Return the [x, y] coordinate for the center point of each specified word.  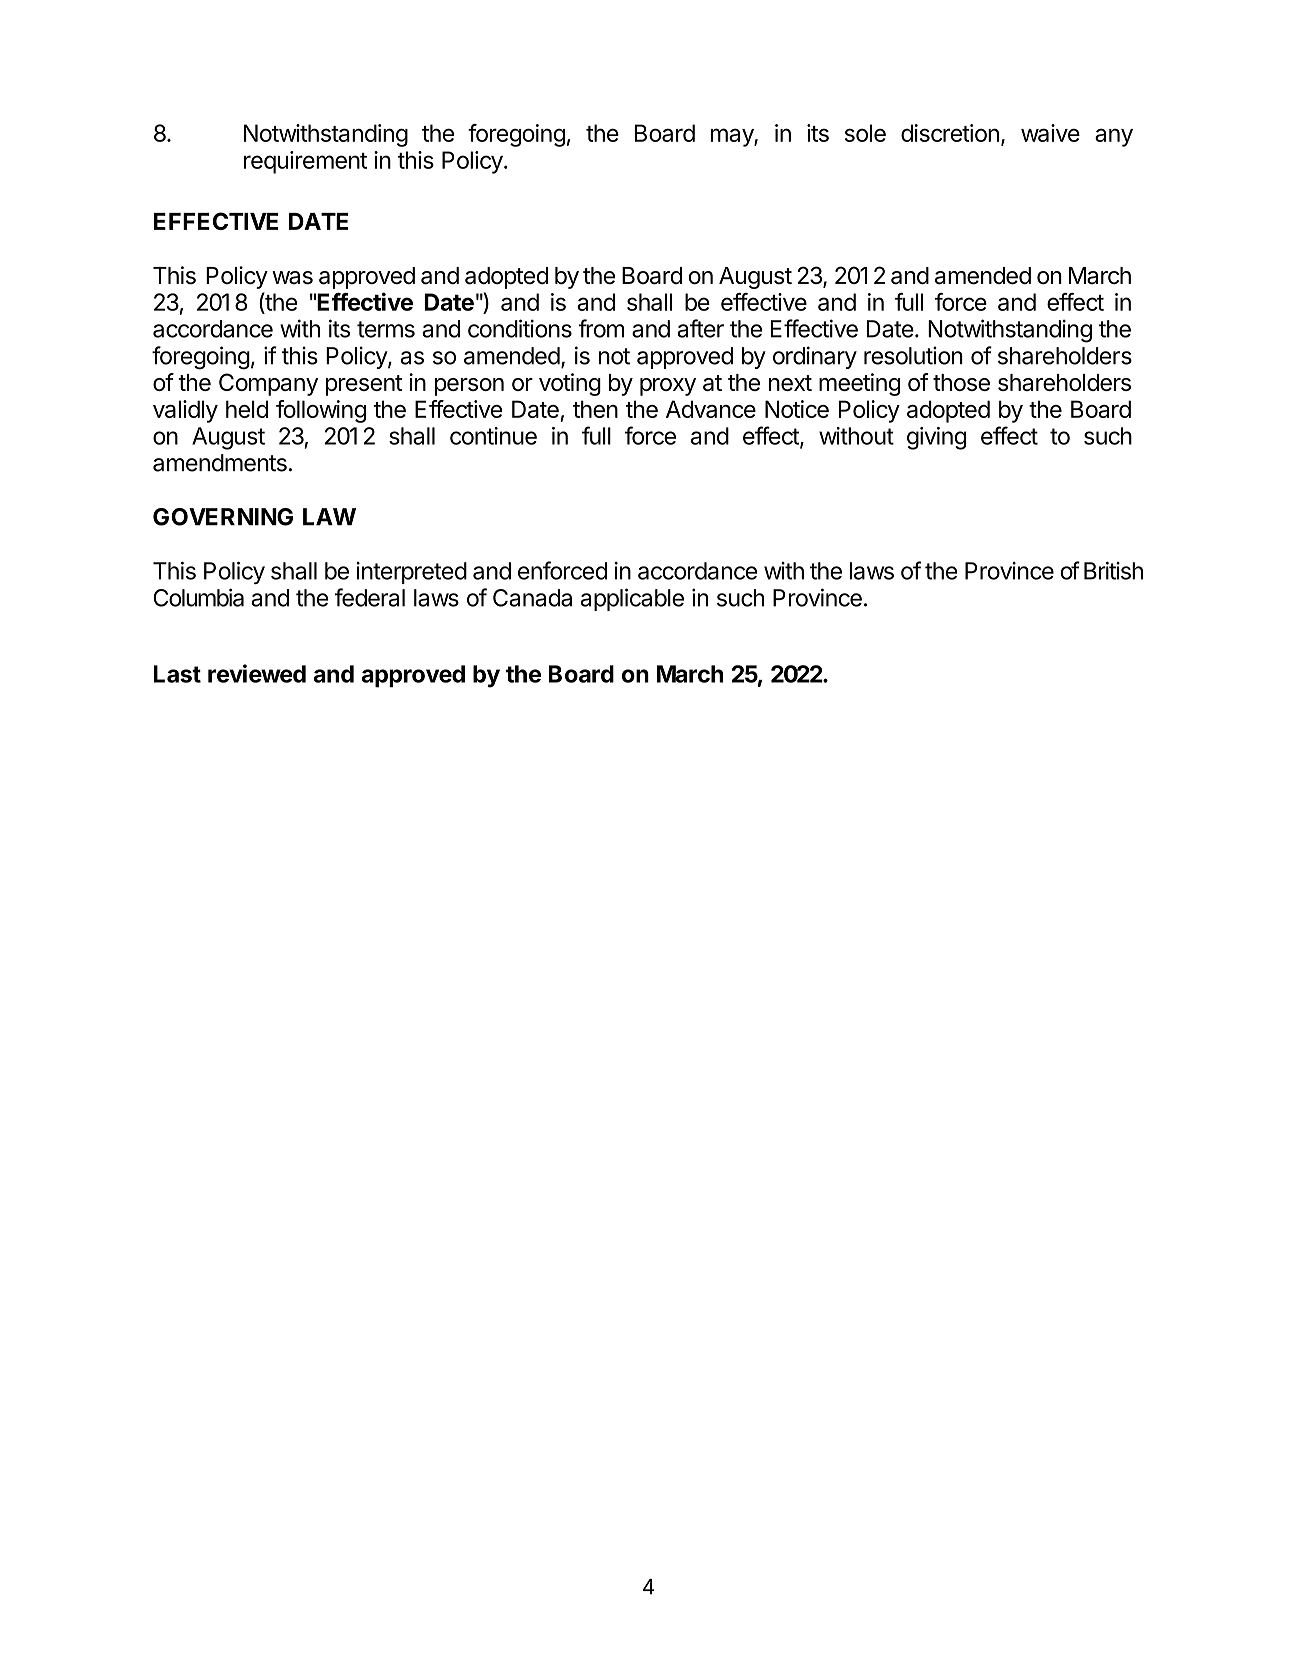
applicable [632, 599]
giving [936, 438]
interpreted [411, 573]
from [601, 328]
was [292, 278]
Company [268, 384]
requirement [305, 162]
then [595, 409]
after [700, 328]
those [961, 382]
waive [1050, 133]
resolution [913, 355]
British [1113, 570]
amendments [220, 463]
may [733, 137]
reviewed [257, 673]
